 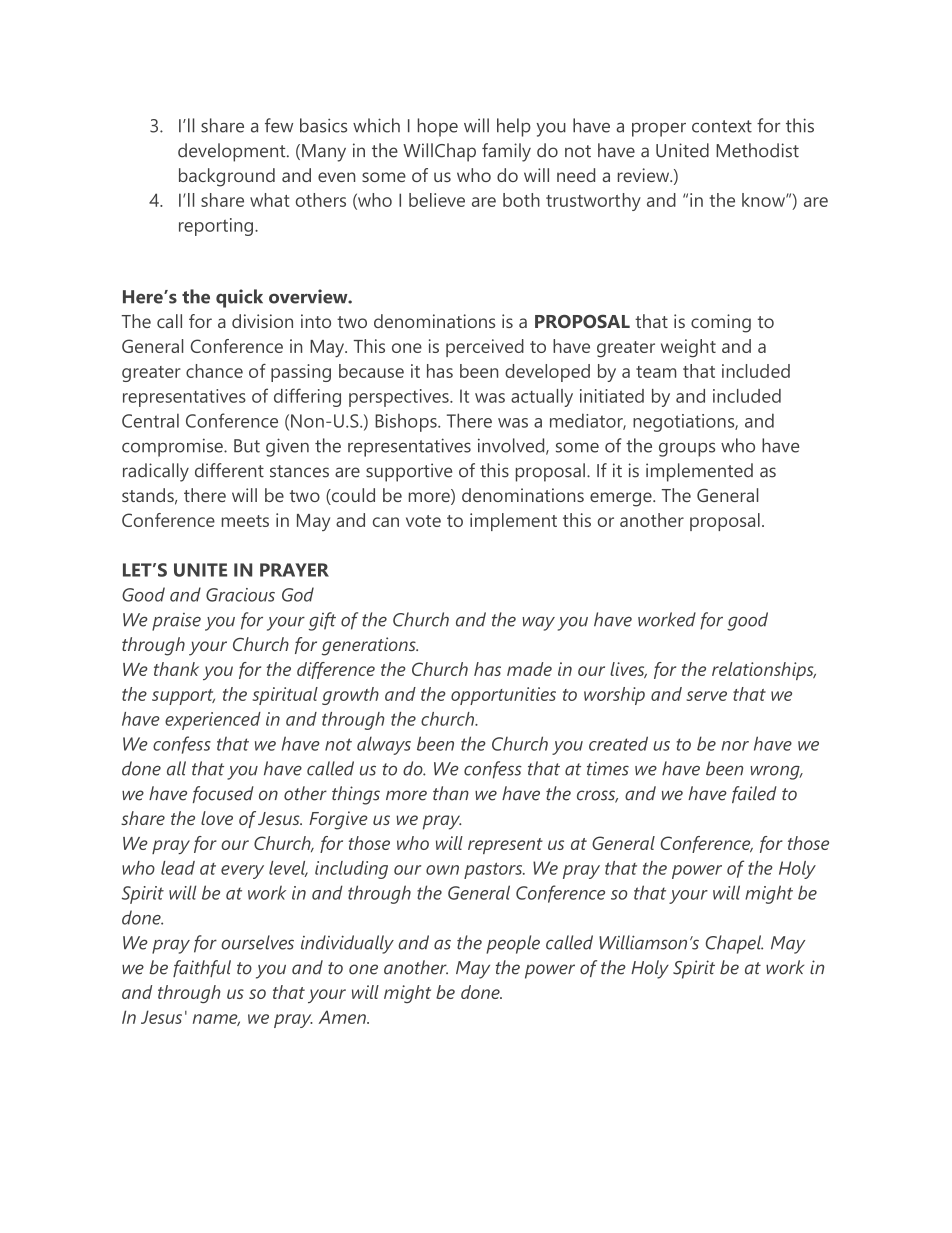 I want to click on vote, so click(x=423, y=521).
